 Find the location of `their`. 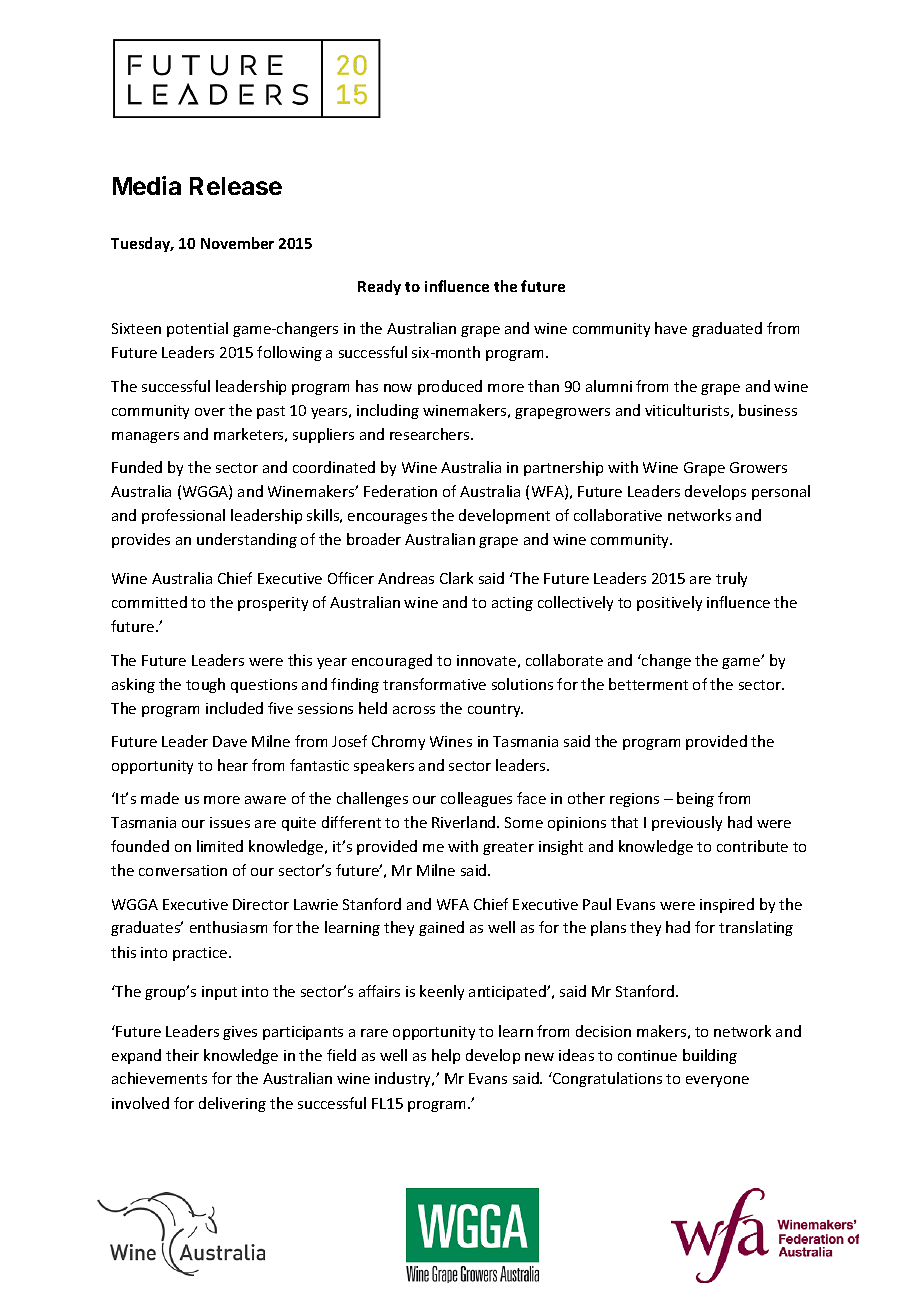

their is located at coordinates (182, 1055).
